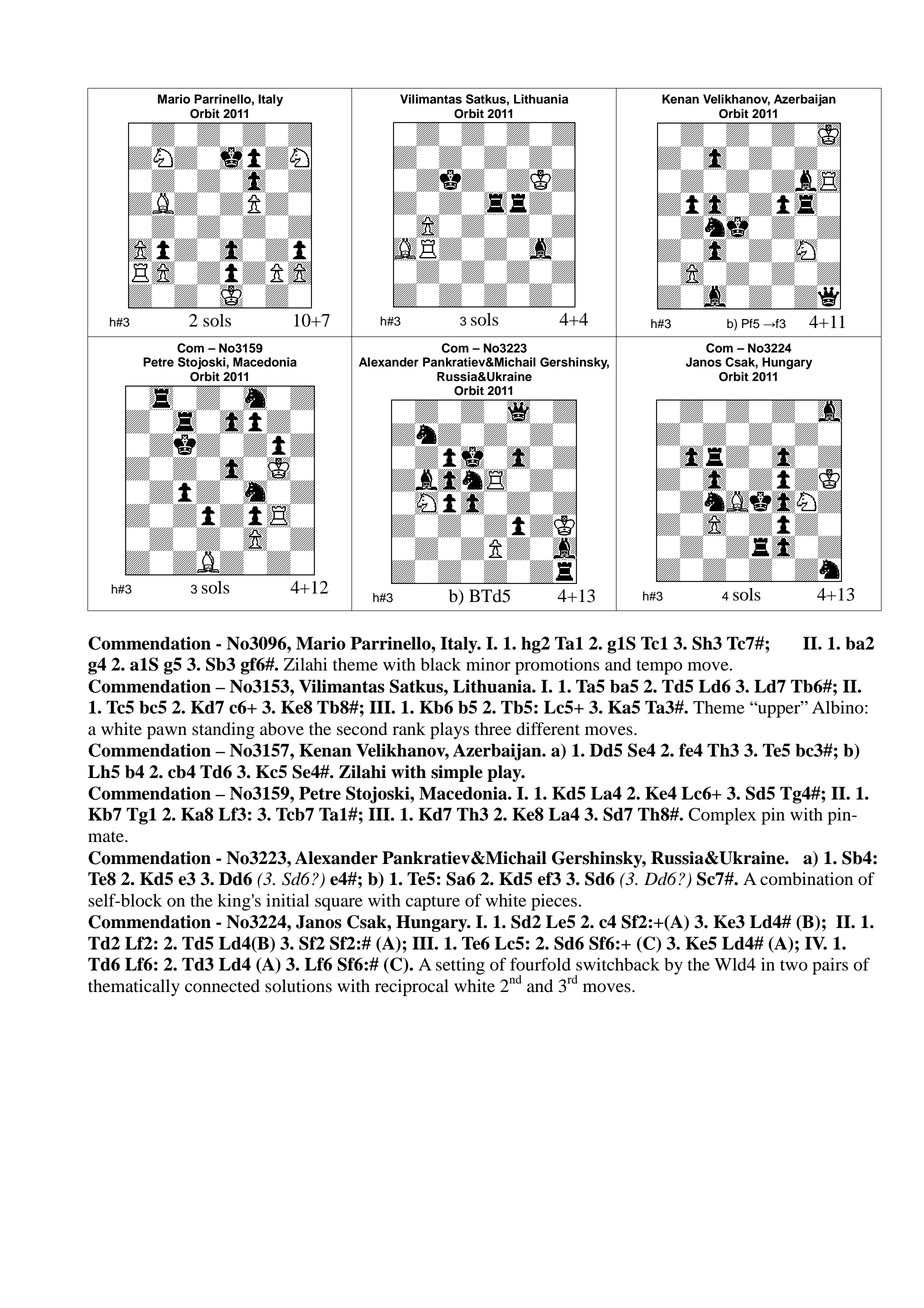 This screenshot has width=924, height=1308. What do you see at coordinates (722, 816) in the screenshot?
I see `Complex` at bounding box center [722, 816].
